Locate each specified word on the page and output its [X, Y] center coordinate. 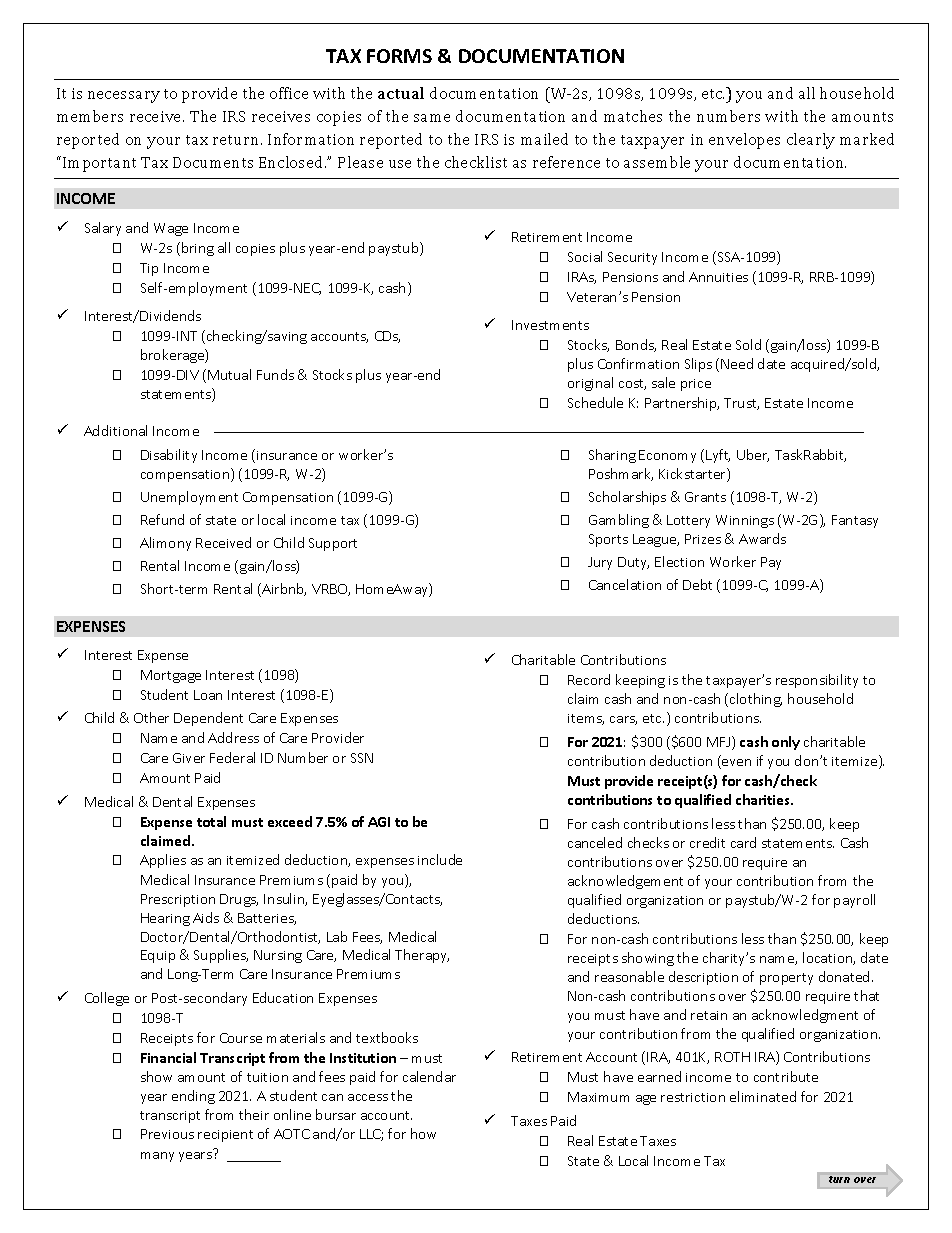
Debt [697, 584]
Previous [167, 1134]
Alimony [165, 544]
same [432, 118]
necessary [124, 97]
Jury [600, 563]
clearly [811, 141]
